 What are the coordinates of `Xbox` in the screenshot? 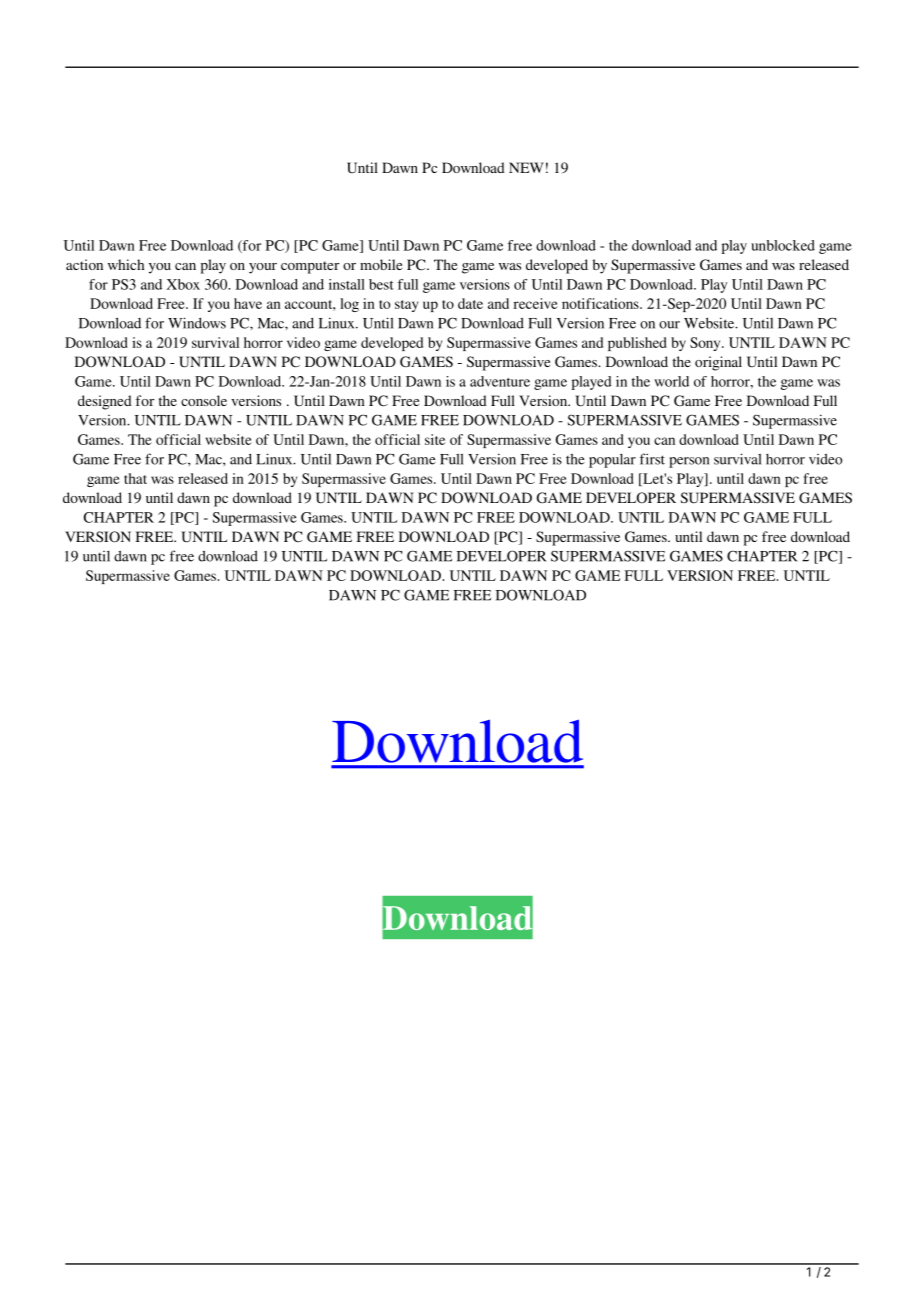 It's located at (183, 284).
